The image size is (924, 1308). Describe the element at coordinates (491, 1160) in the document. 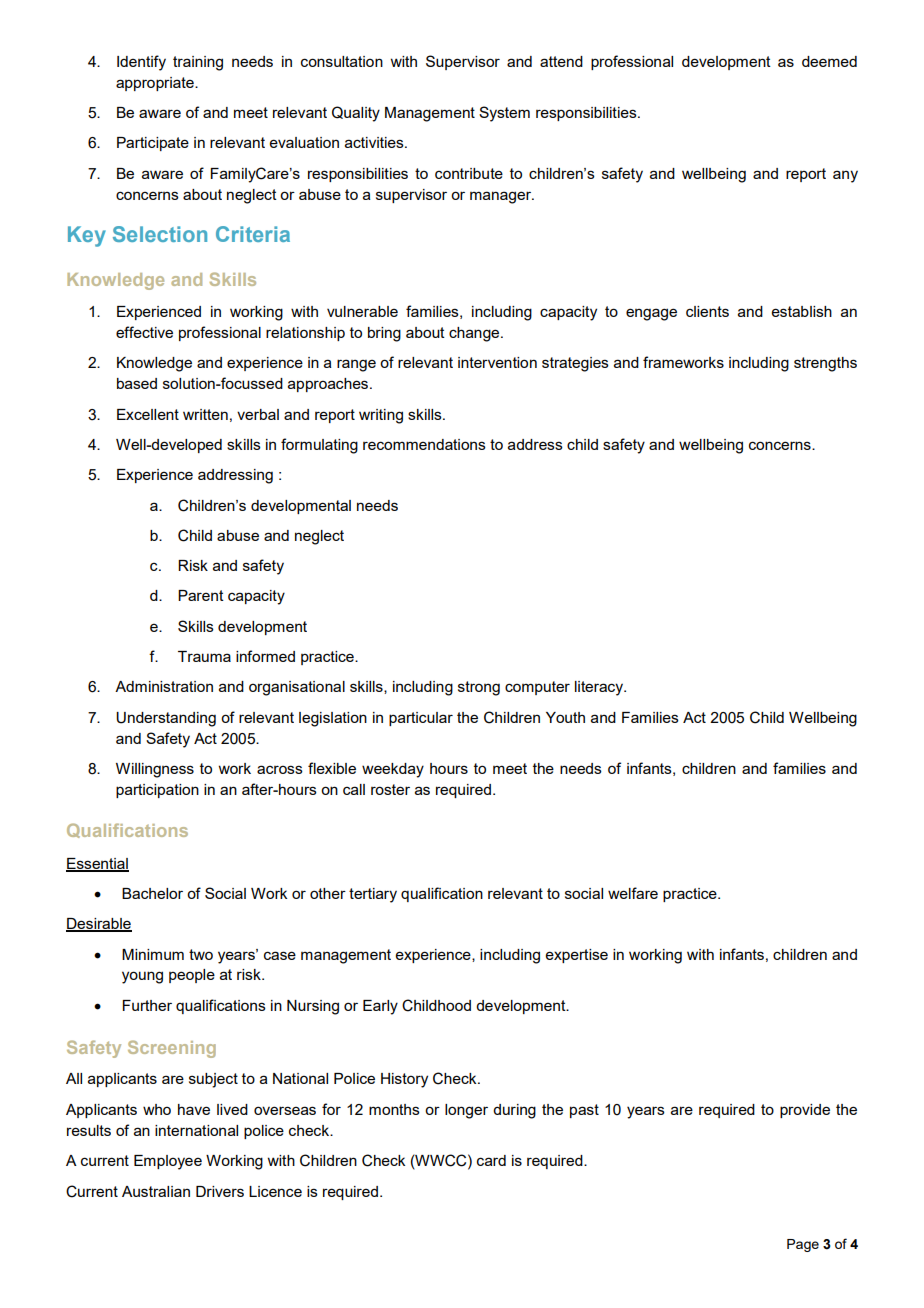

I see `card` at that location.
